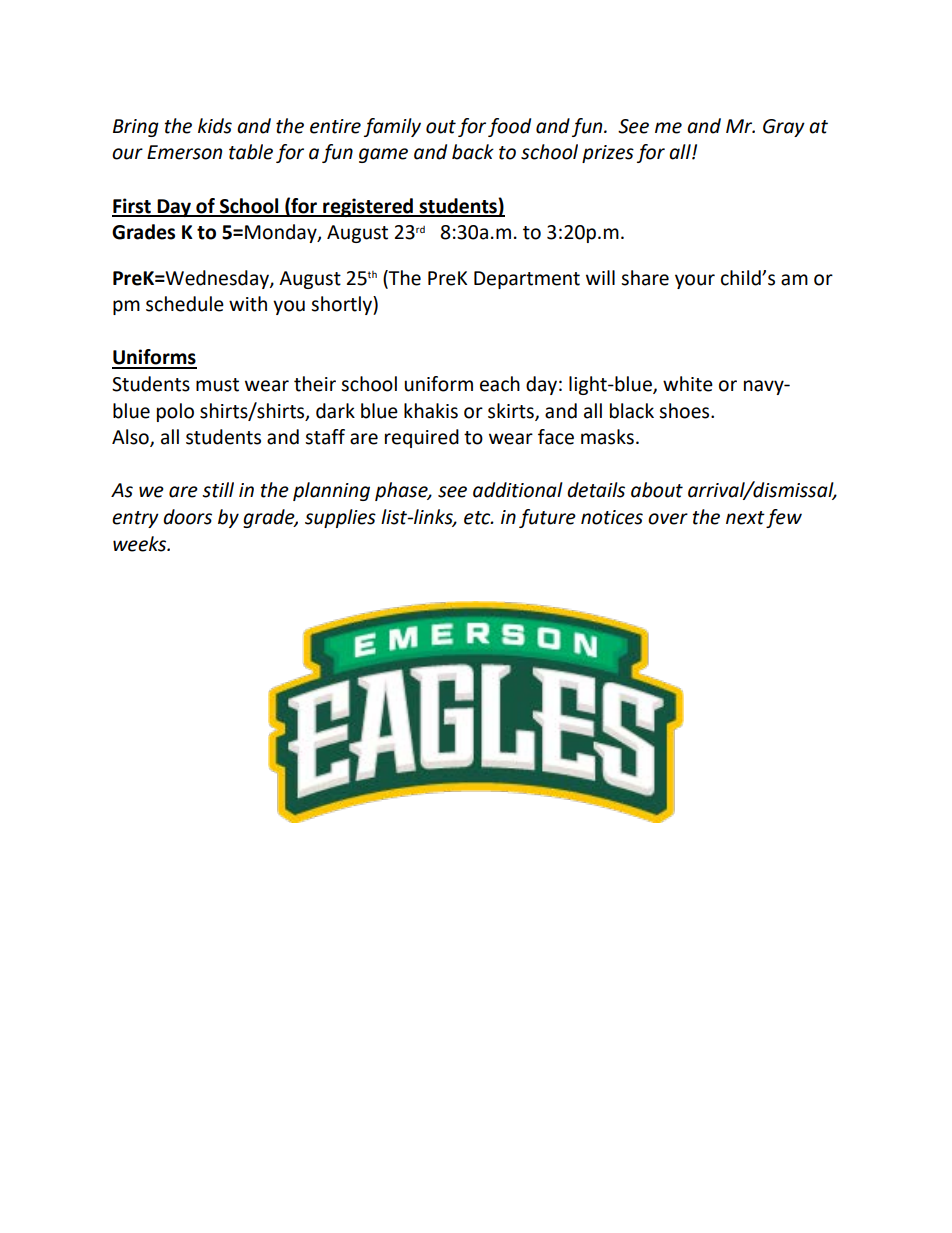  Describe the element at coordinates (368, 207) in the screenshot. I see `registered` at that location.
